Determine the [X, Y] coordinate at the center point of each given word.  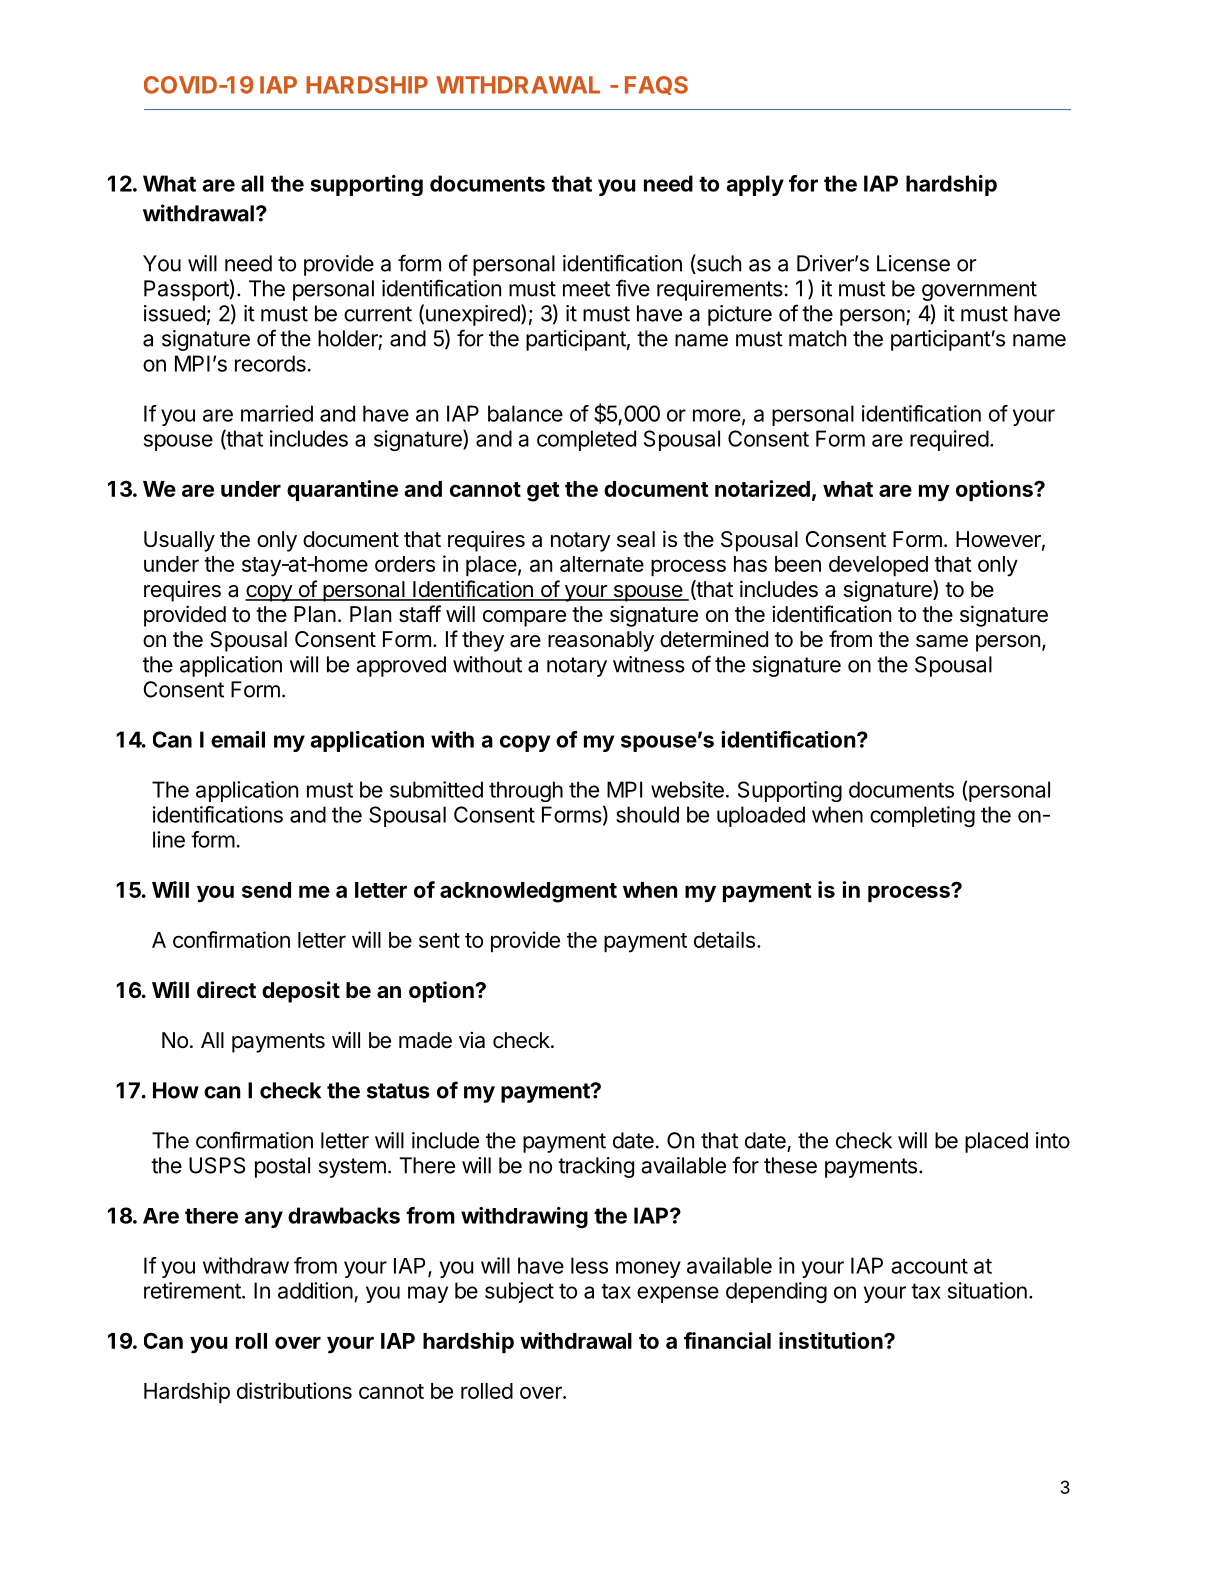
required [949, 440]
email [238, 739]
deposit [301, 992]
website [687, 789]
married [277, 413]
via [472, 1040]
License [913, 263]
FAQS [656, 85]
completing [922, 816]
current [378, 314]
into [1053, 1140]
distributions [294, 1390]
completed [586, 440]
